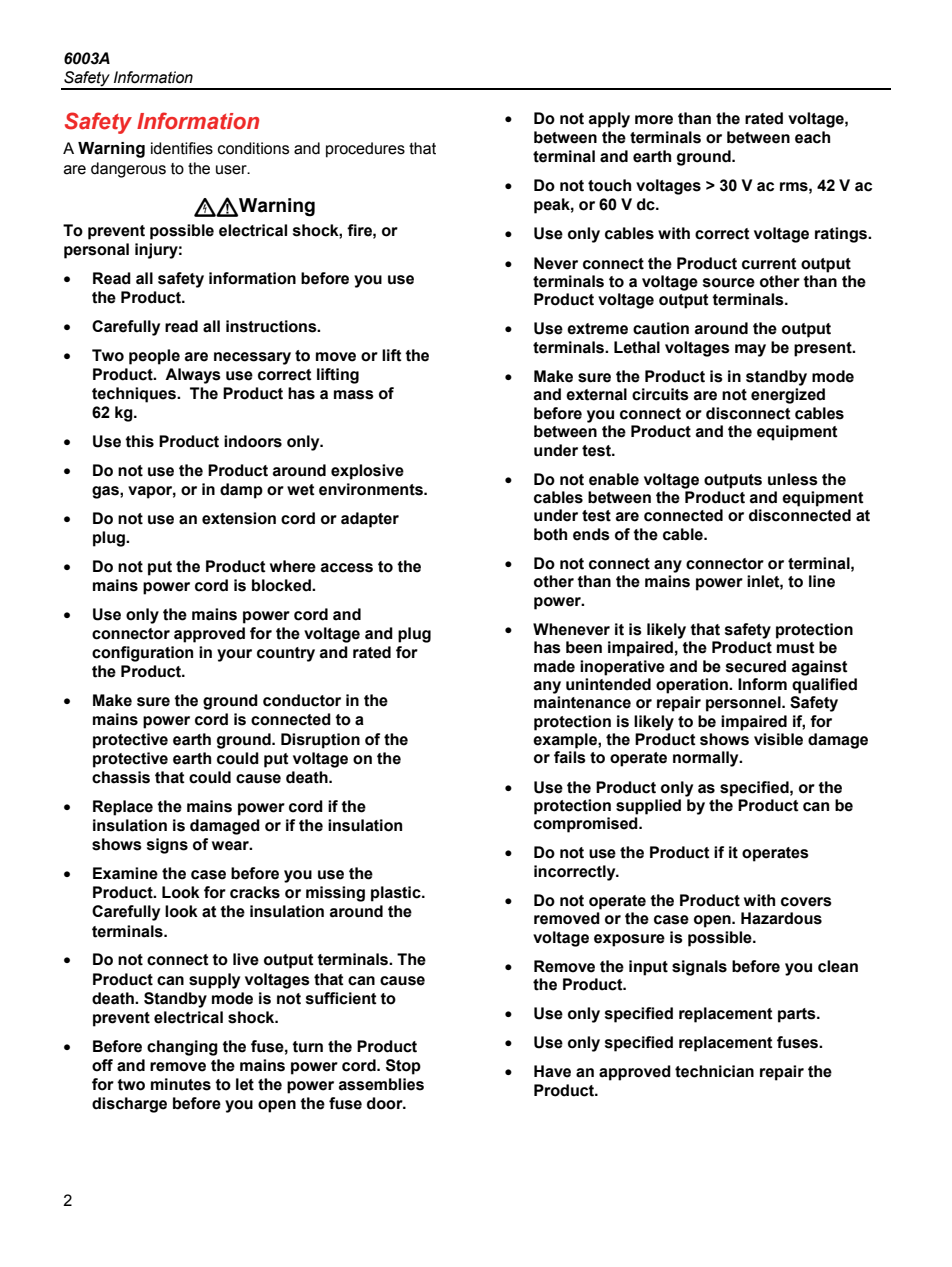 The width and height of the page is (952, 1267). Describe the element at coordinates (182, 148) in the page. I see `identifies` at that location.
